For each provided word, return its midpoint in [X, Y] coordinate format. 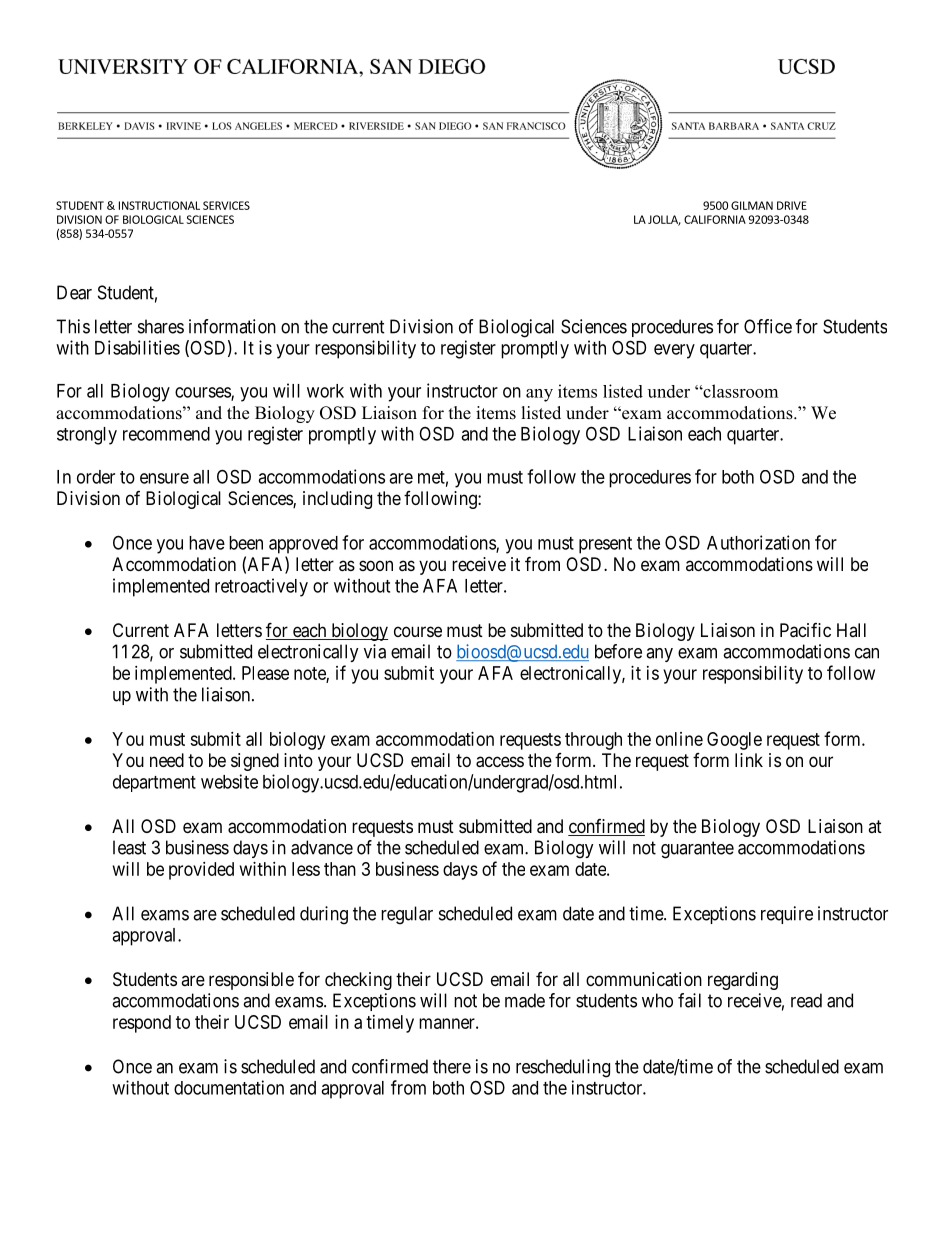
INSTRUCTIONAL [159, 205]
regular [407, 915]
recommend [166, 434]
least [129, 847]
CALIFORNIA [715, 219]
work [325, 391]
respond [142, 1024]
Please [265, 673]
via [375, 651]
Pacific [805, 630]
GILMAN [752, 205]
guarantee [697, 850]
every [674, 351]
